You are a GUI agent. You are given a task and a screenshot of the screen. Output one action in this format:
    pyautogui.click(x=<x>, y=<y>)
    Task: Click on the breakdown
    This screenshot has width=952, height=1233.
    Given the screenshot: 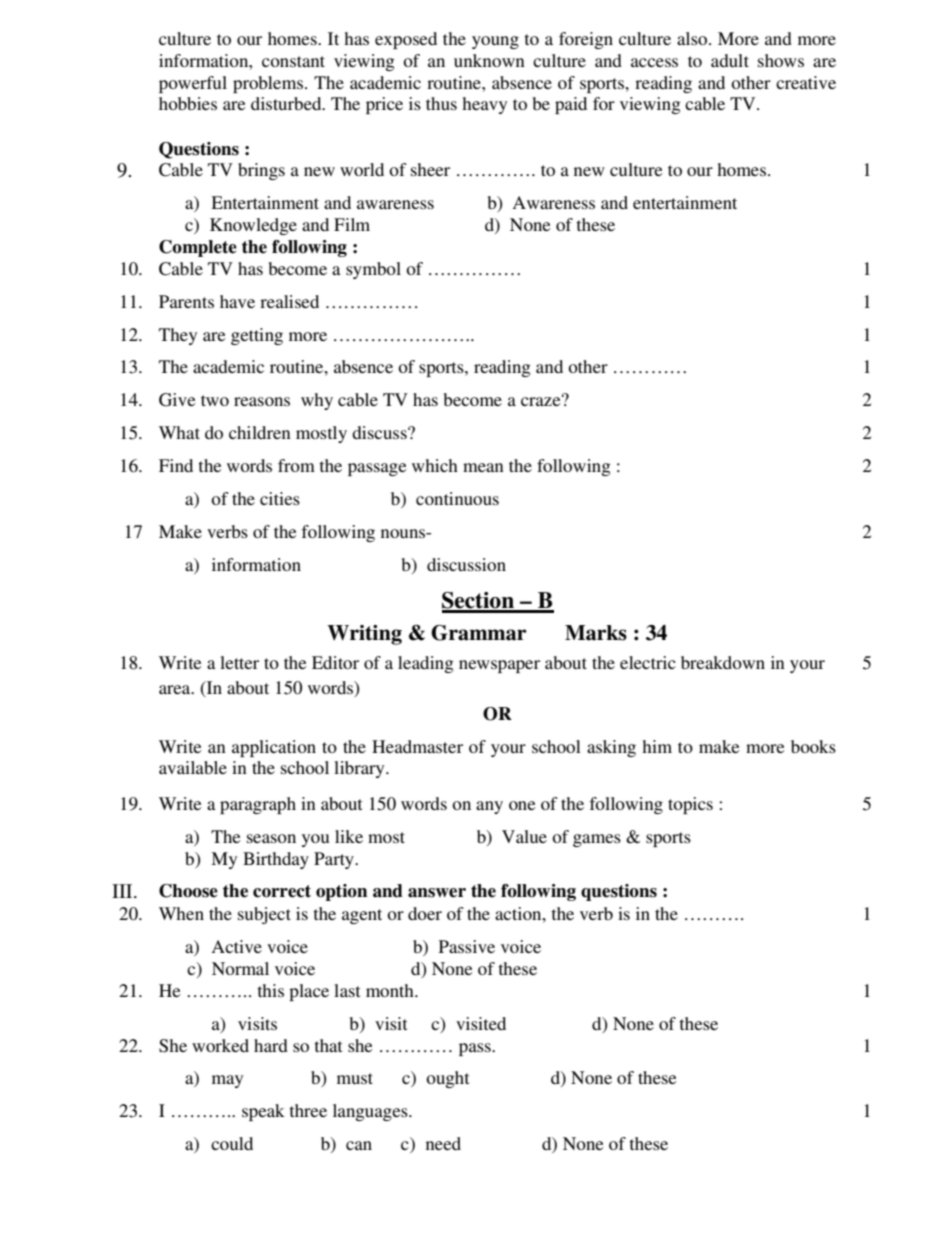 What is the action you would take?
    pyautogui.click(x=723, y=662)
